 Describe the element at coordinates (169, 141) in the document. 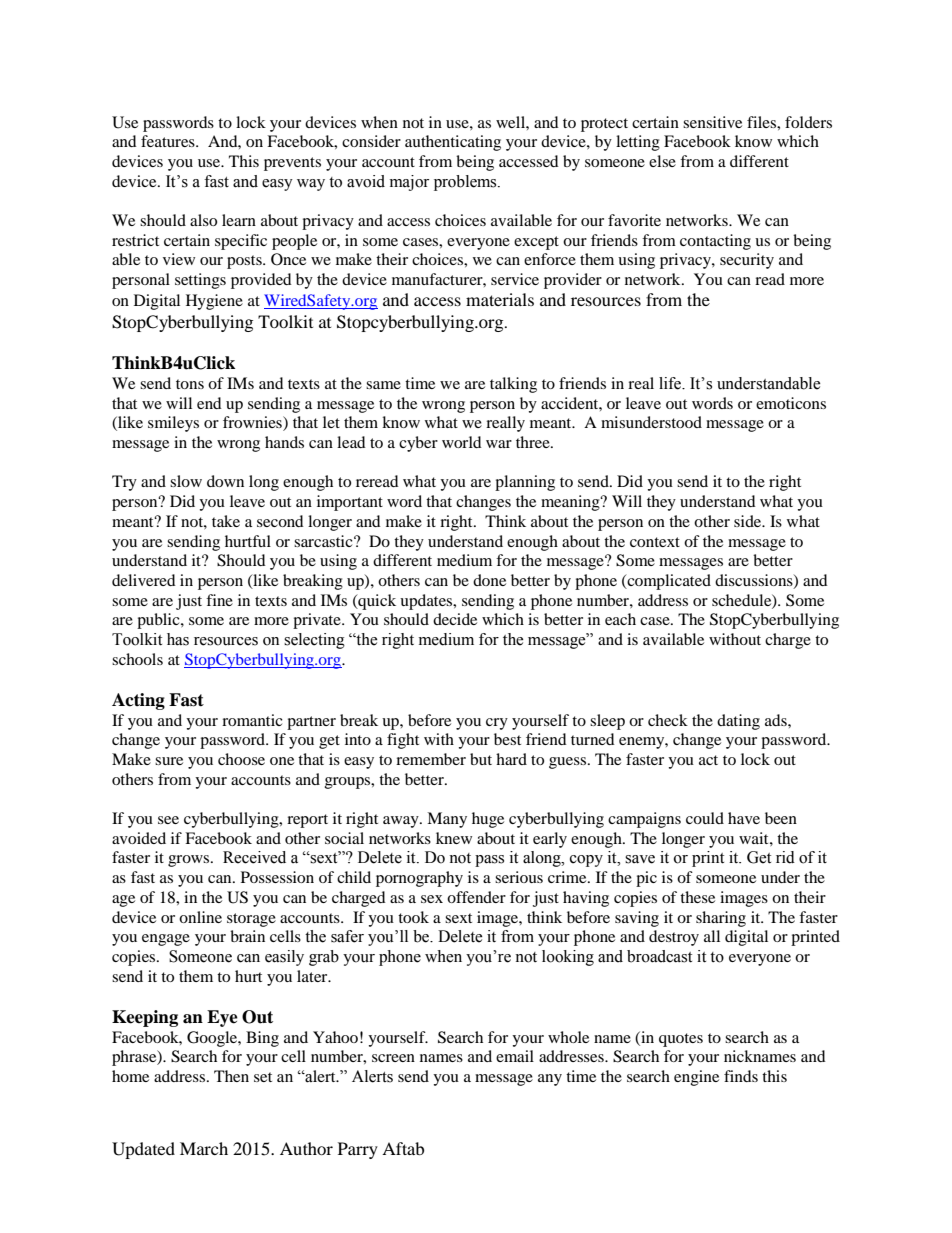

I see `features` at that location.
